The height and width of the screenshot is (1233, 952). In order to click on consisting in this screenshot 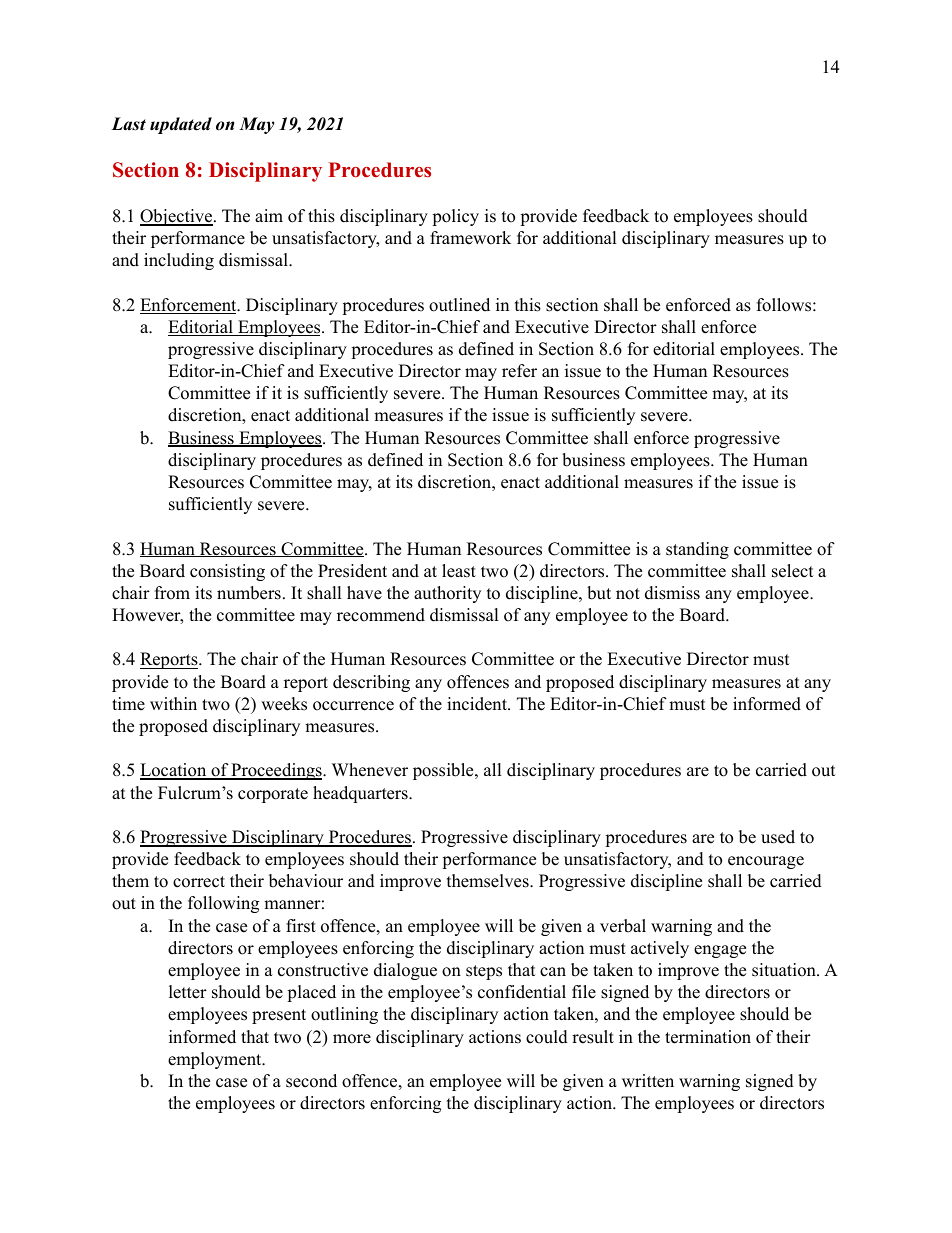, I will do `click(227, 572)`.
